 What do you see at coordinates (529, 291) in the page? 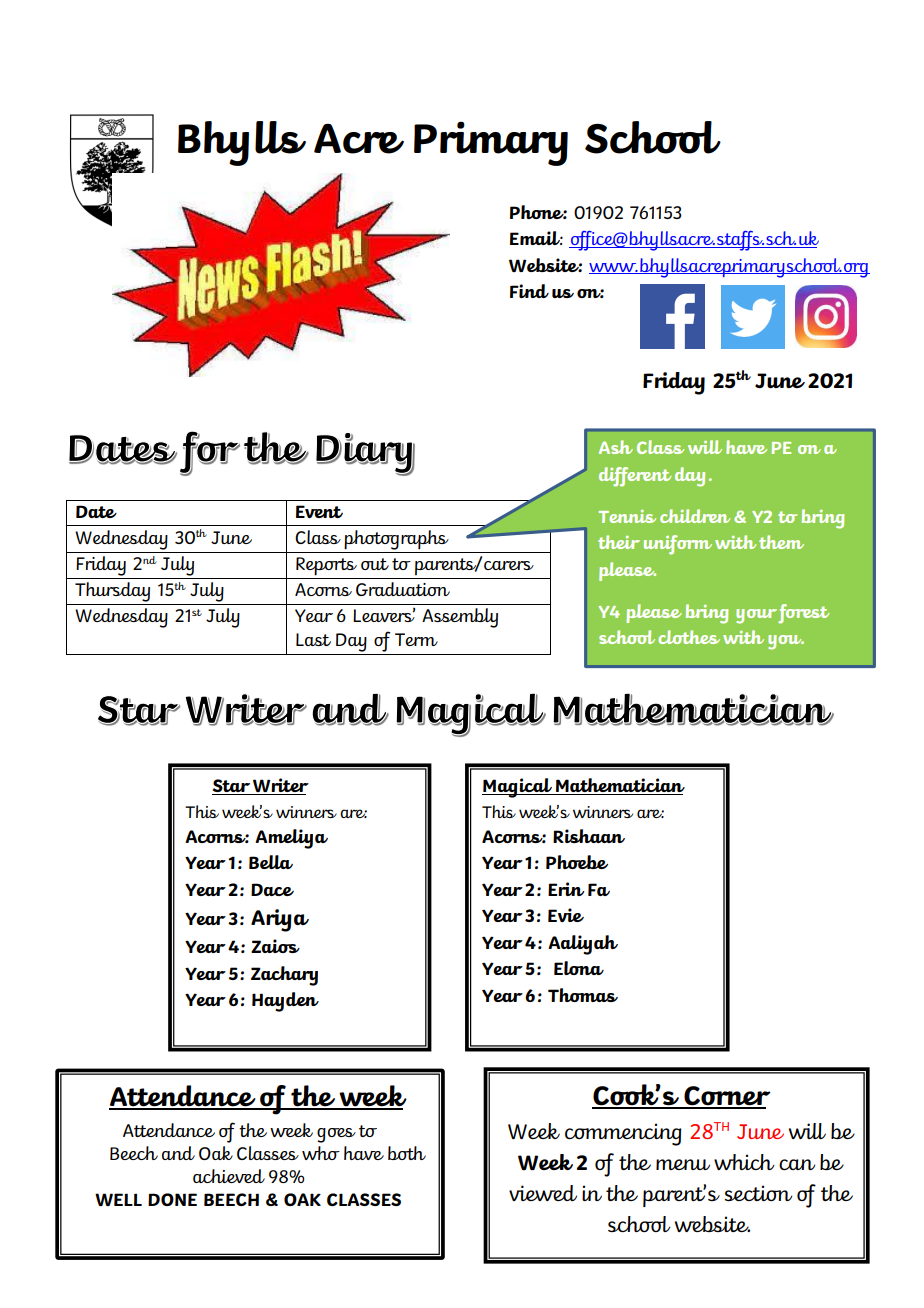
I see `Find` at bounding box center [529, 291].
